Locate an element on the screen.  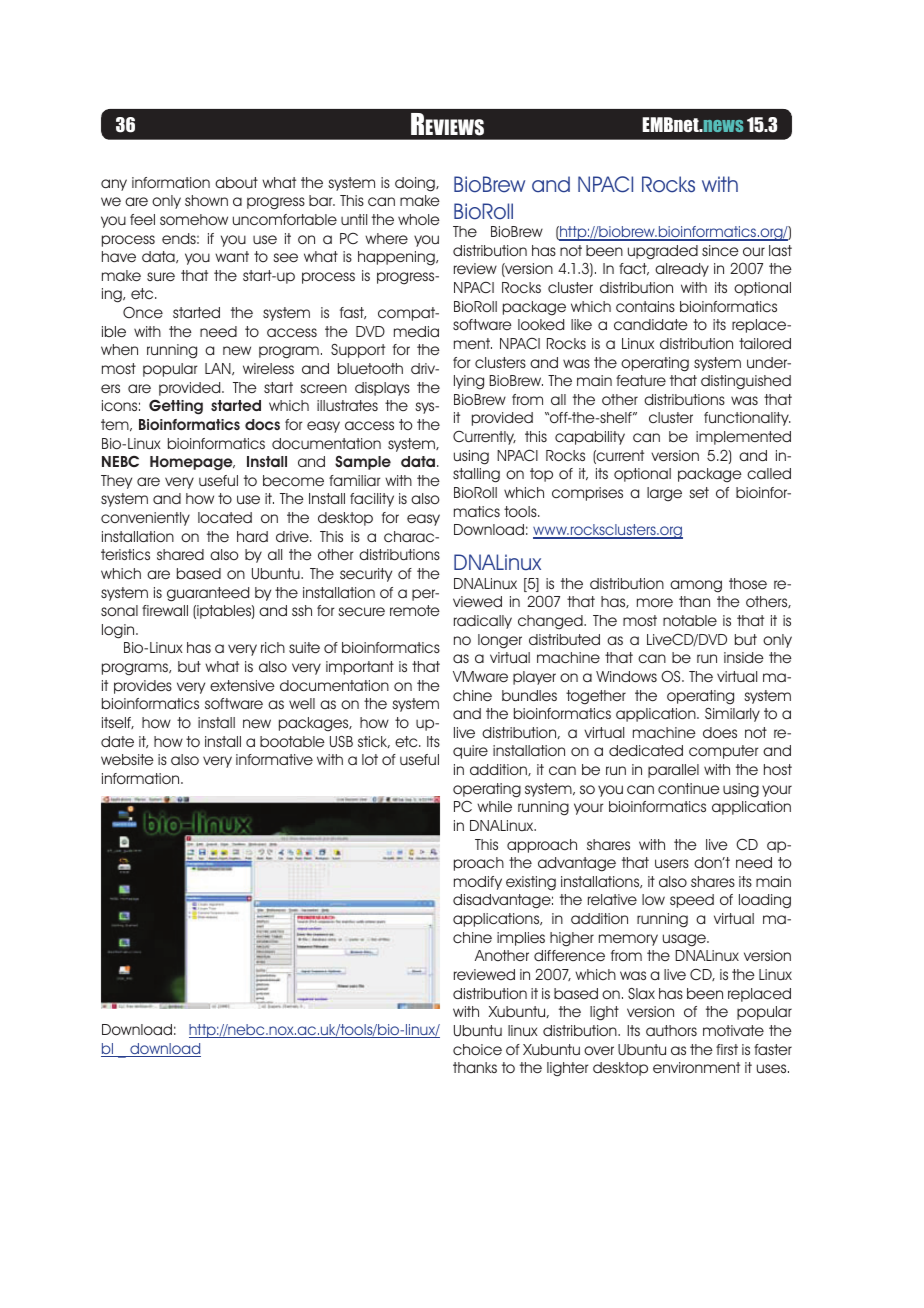
remote is located at coordinates (415, 611).
